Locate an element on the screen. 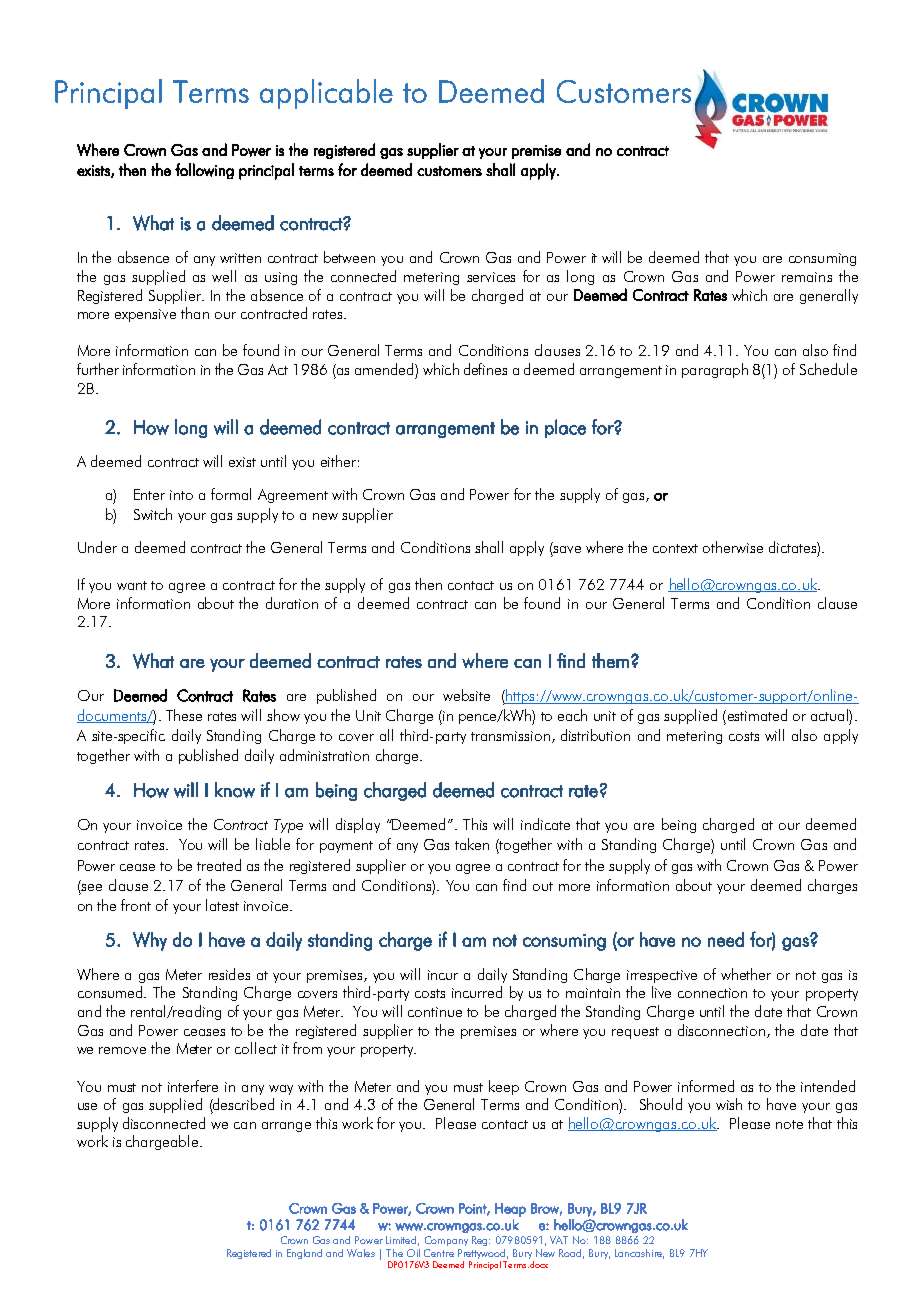  resides is located at coordinates (229, 974).
